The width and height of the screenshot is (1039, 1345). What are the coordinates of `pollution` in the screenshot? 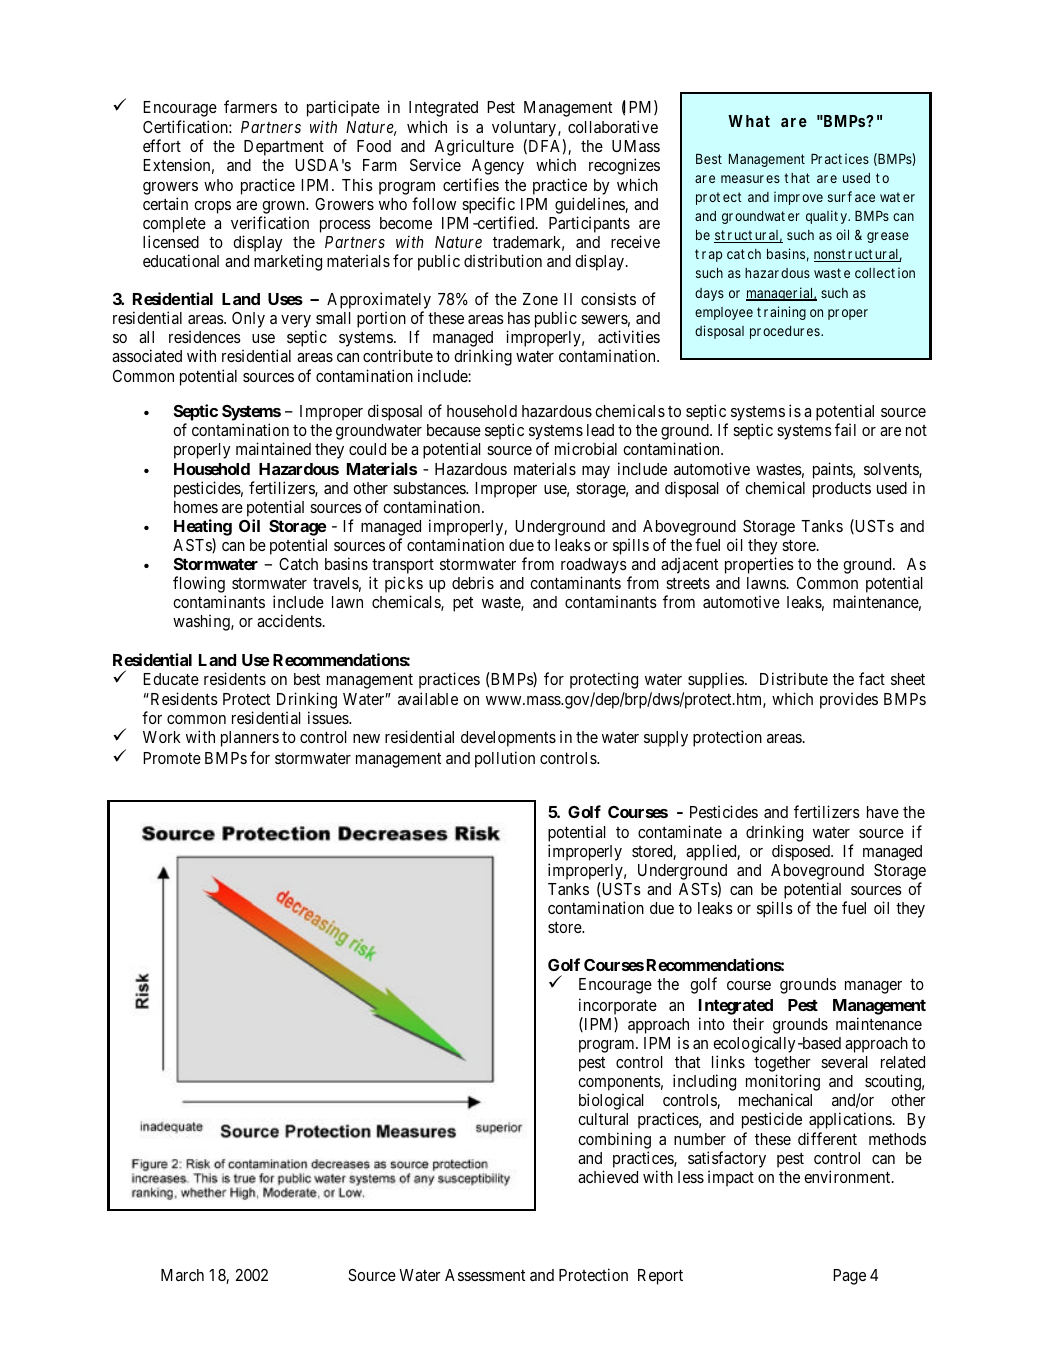 It's located at (505, 759).
